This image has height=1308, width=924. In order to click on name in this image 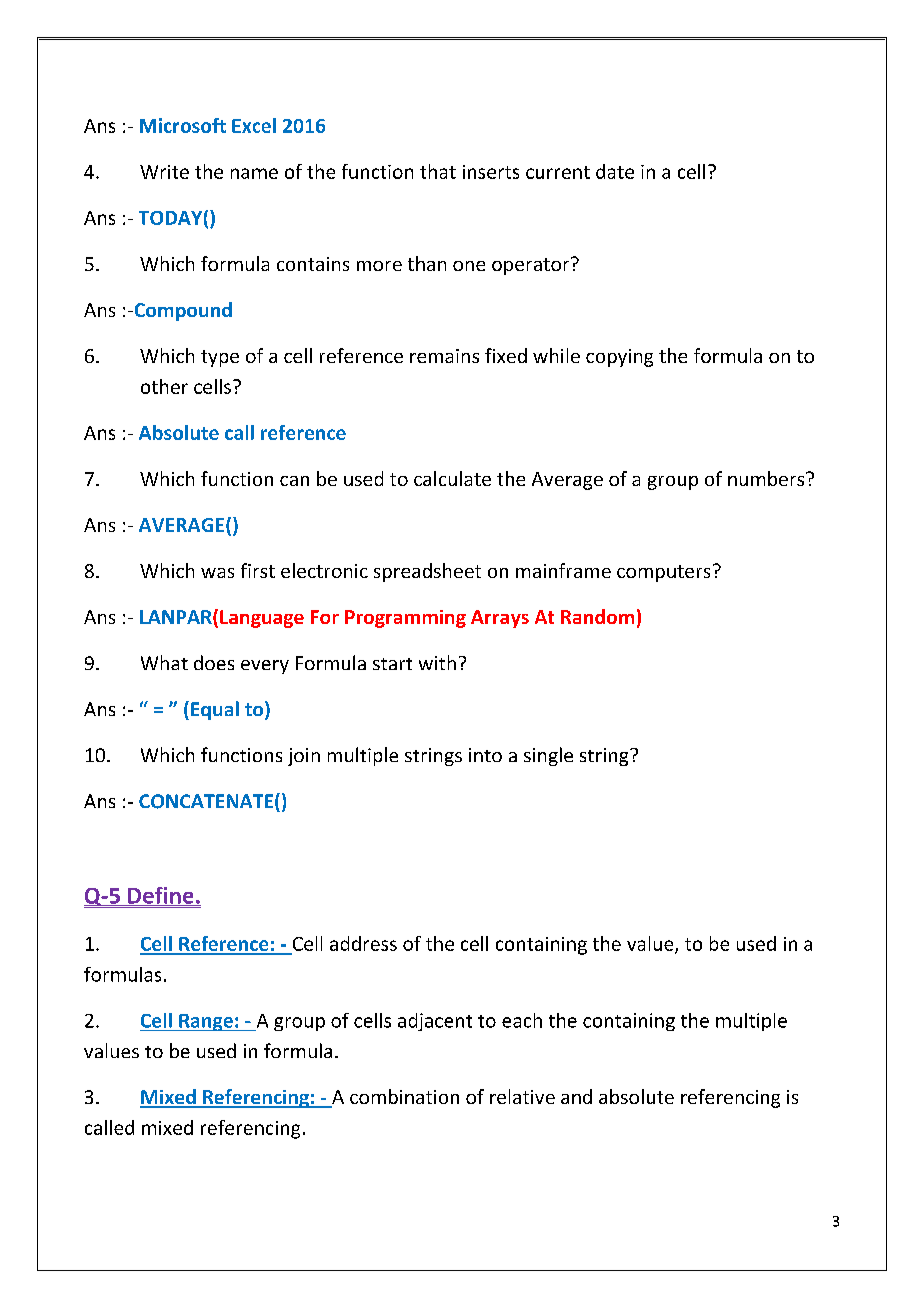, I will do `click(254, 173)`.
